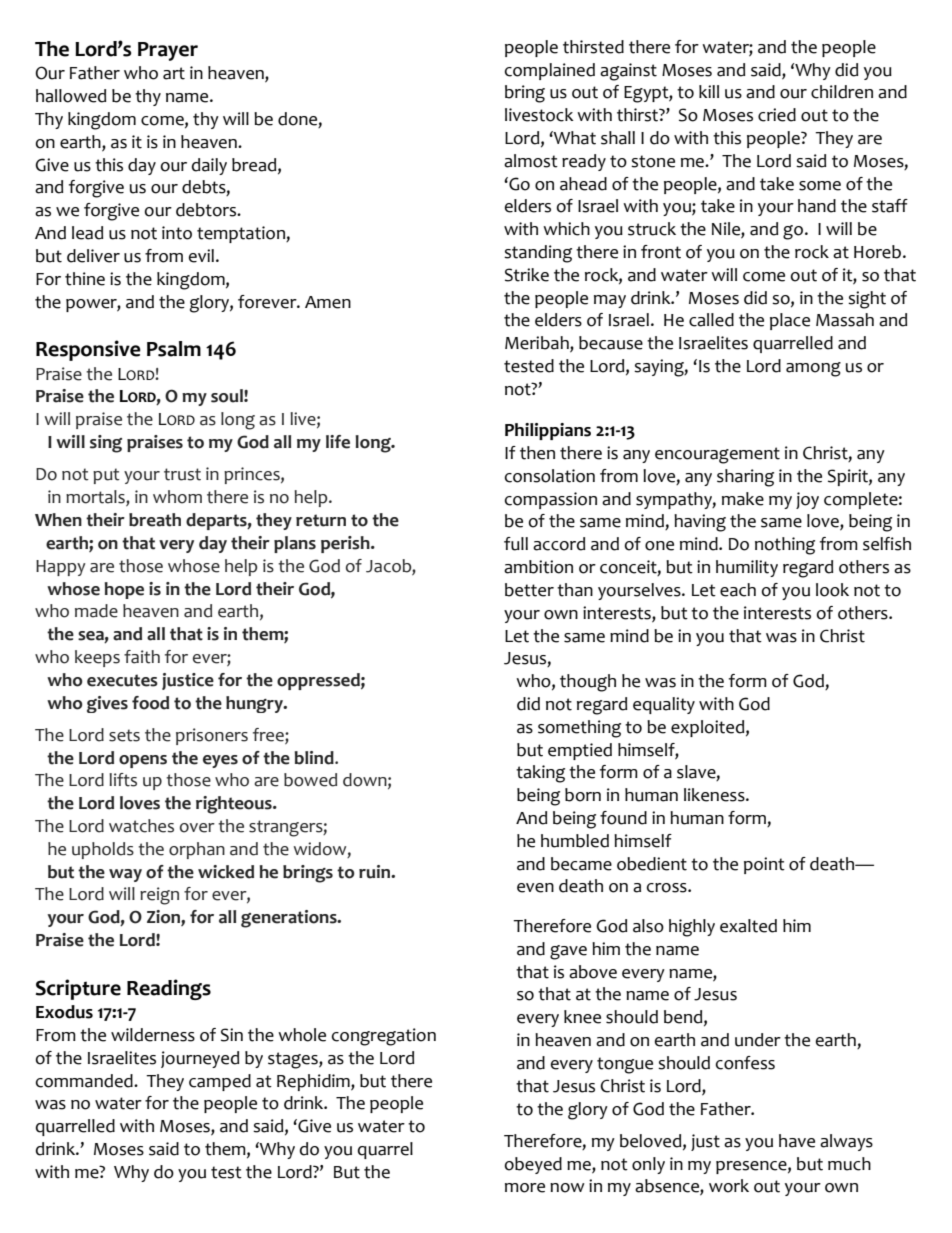 The image size is (952, 1233). I want to click on camped, so click(220, 1082).
